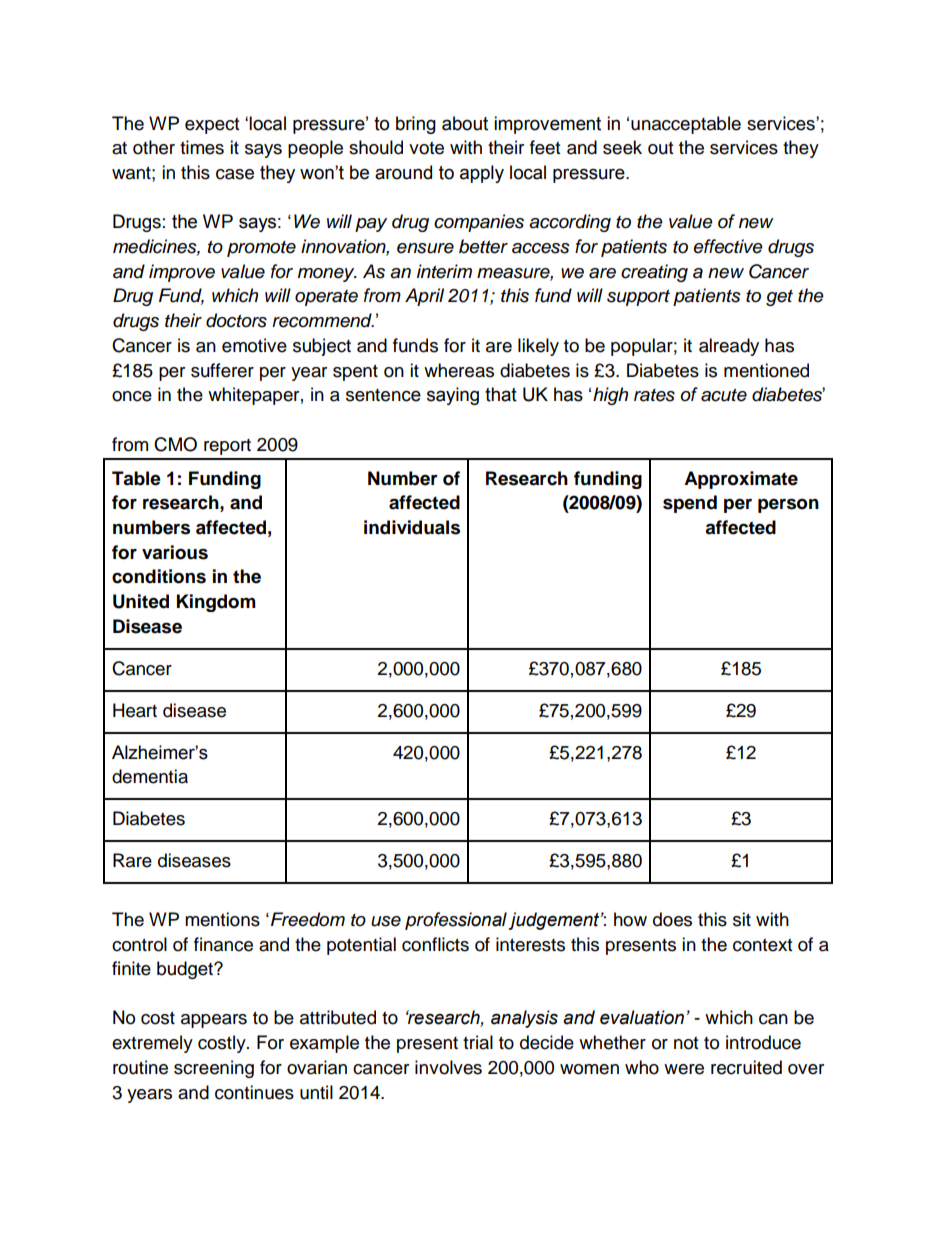 This page has height=1233, width=952. I want to click on times, so click(202, 147).
